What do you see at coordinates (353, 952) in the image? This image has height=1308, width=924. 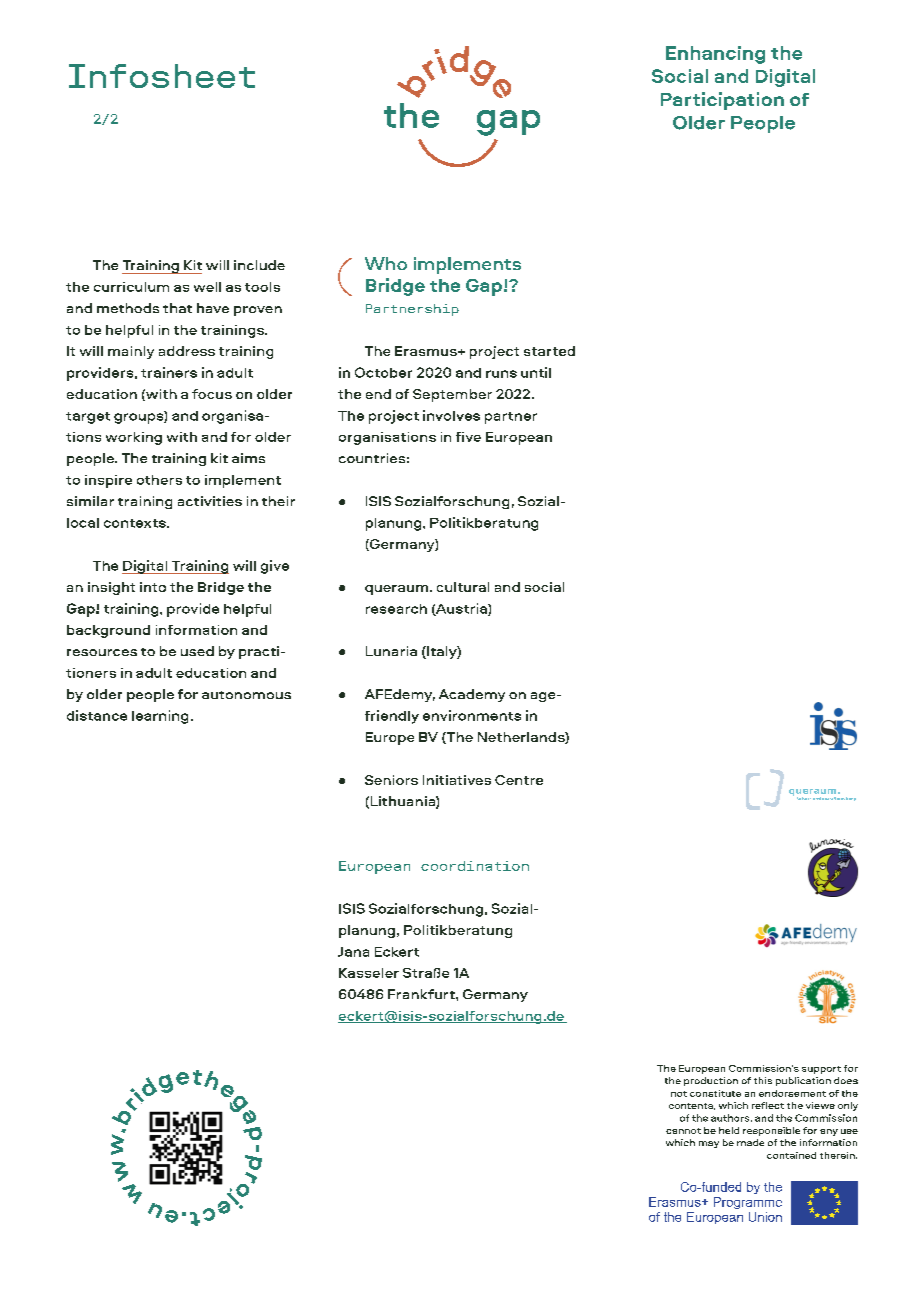 I see `Jana` at bounding box center [353, 952].
